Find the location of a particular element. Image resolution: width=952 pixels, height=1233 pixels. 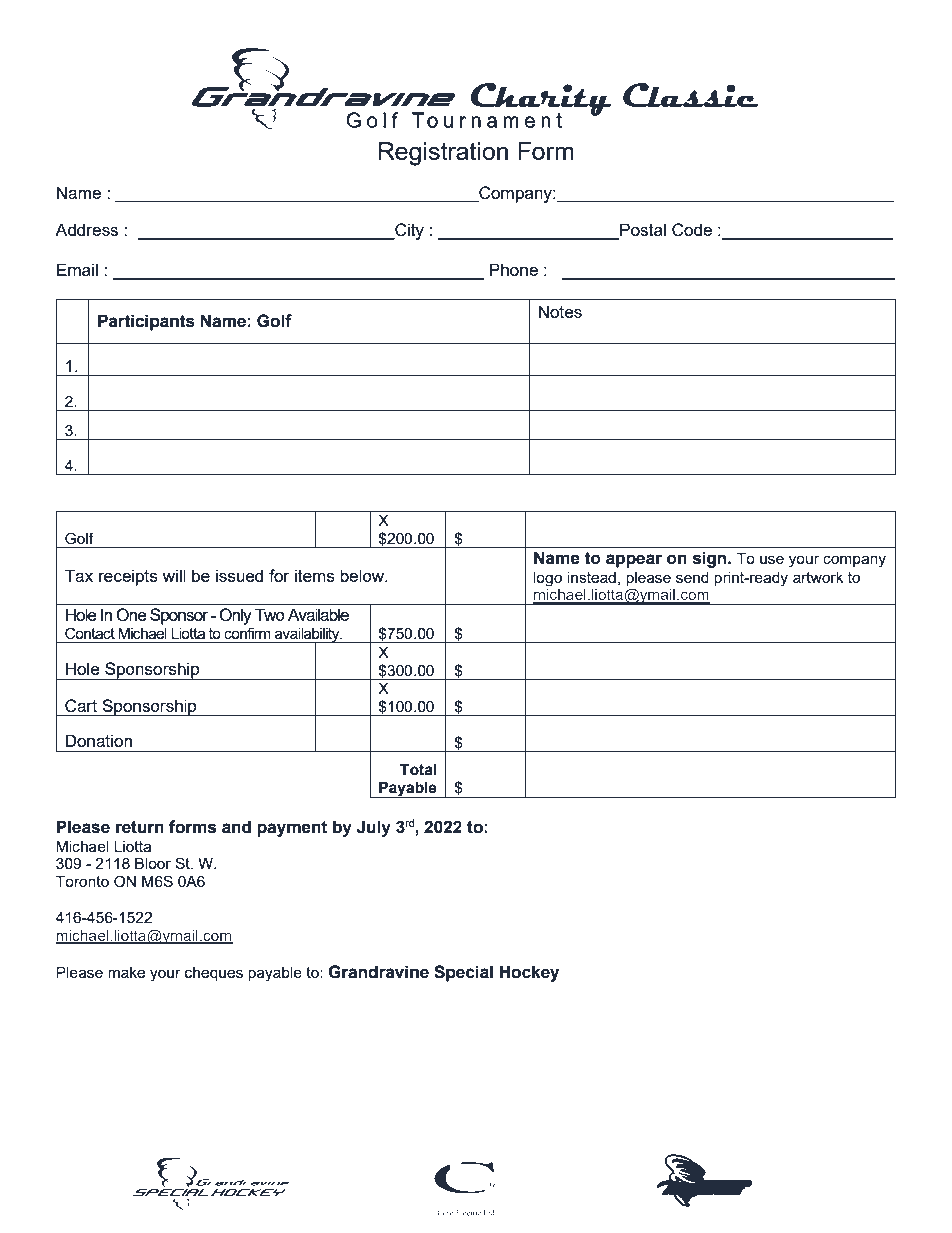

make is located at coordinates (126, 972).
